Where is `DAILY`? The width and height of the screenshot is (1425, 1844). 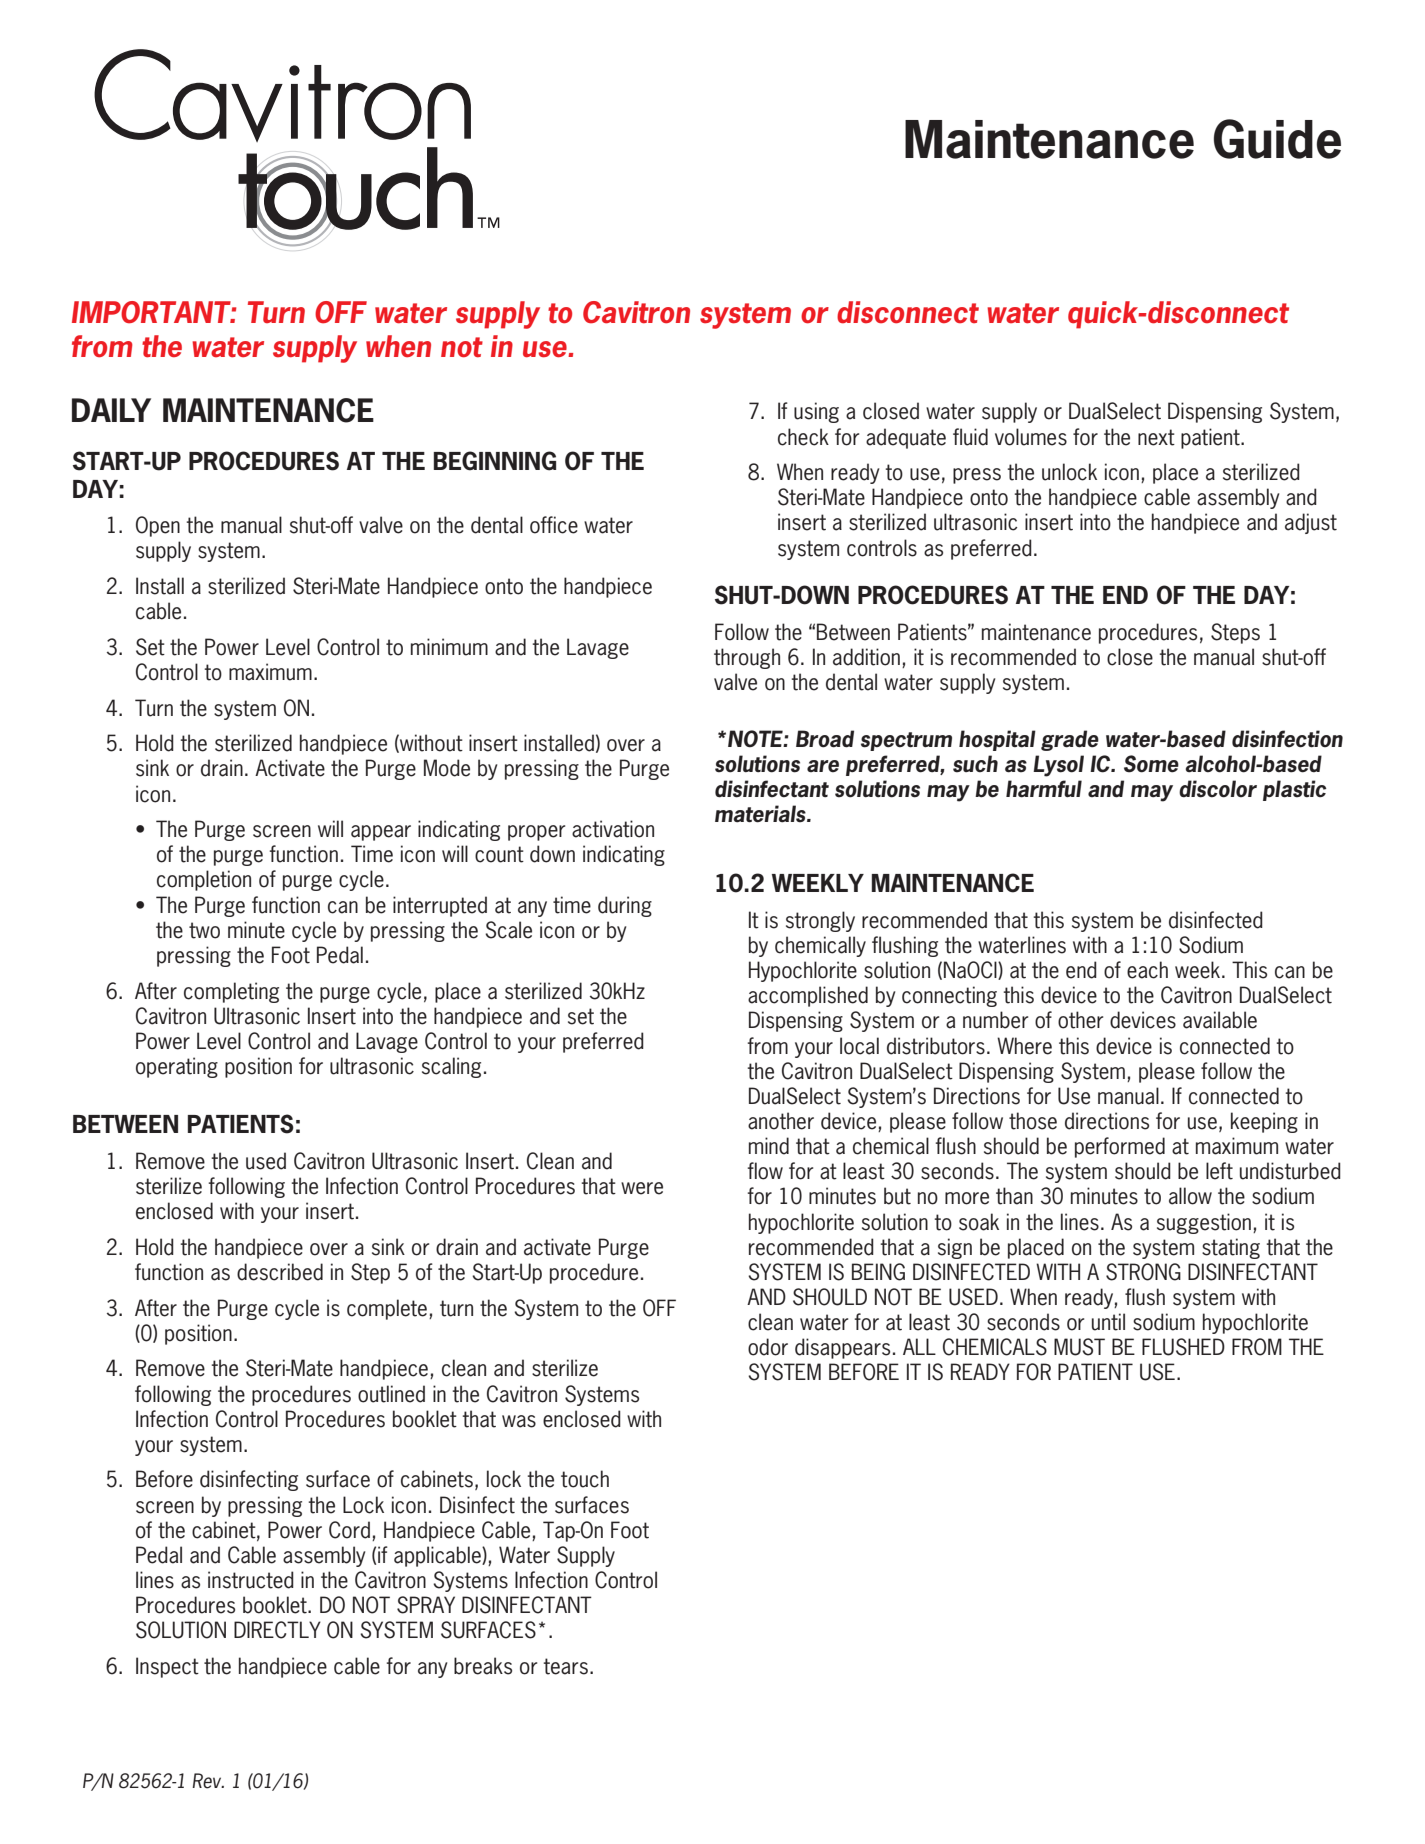
DAILY is located at coordinates (111, 410).
